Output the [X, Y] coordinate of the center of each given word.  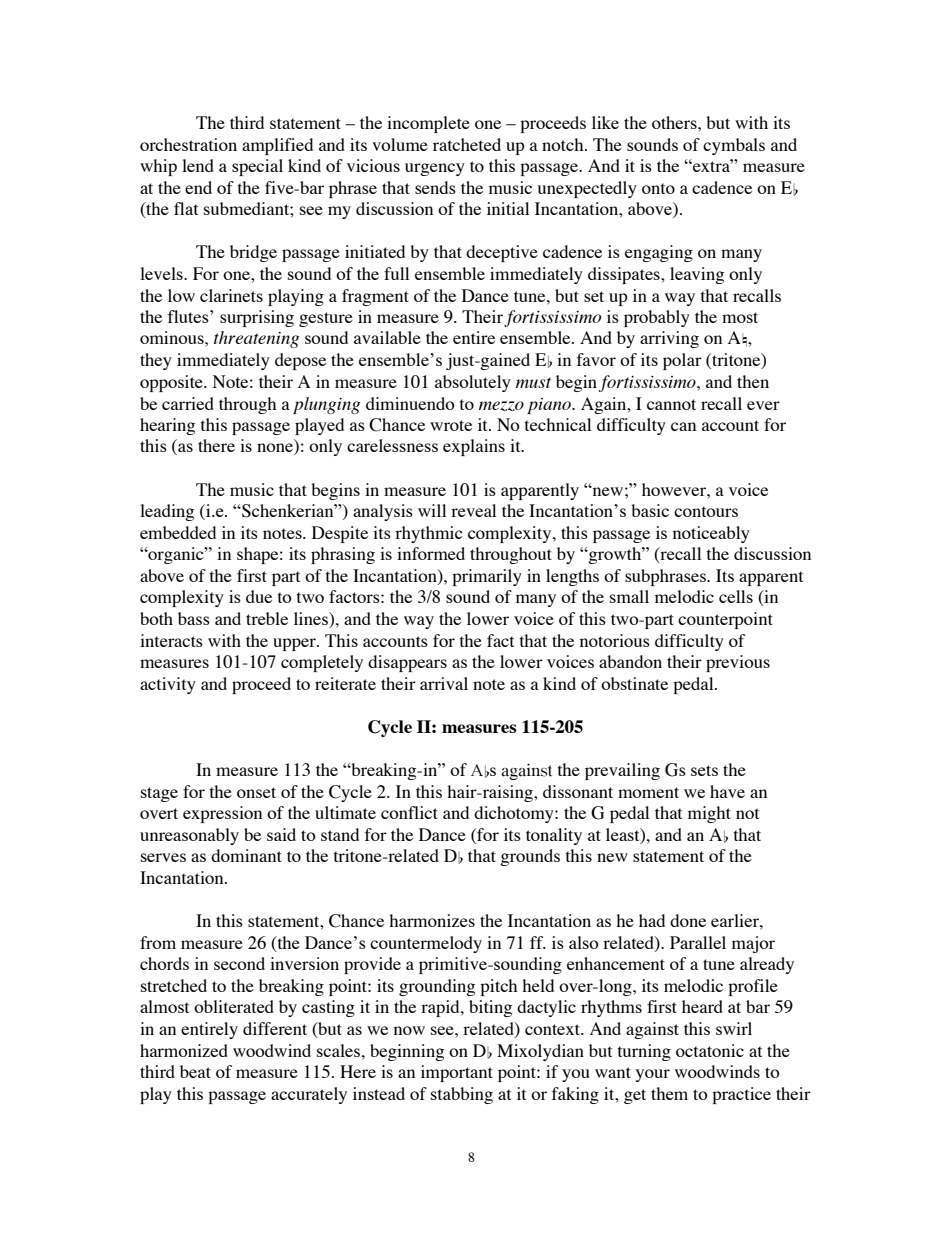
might [709, 814]
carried [188, 403]
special [257, 167]
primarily [487, 577]
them [669, 1093]
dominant [246, 855]
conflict [409, 812]
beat [195, 1071]
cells [736, 596]
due [259, 596]
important [457, 1073]
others [675, 122]
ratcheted [467, 144]
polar [682, 361]
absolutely [473, 383]
